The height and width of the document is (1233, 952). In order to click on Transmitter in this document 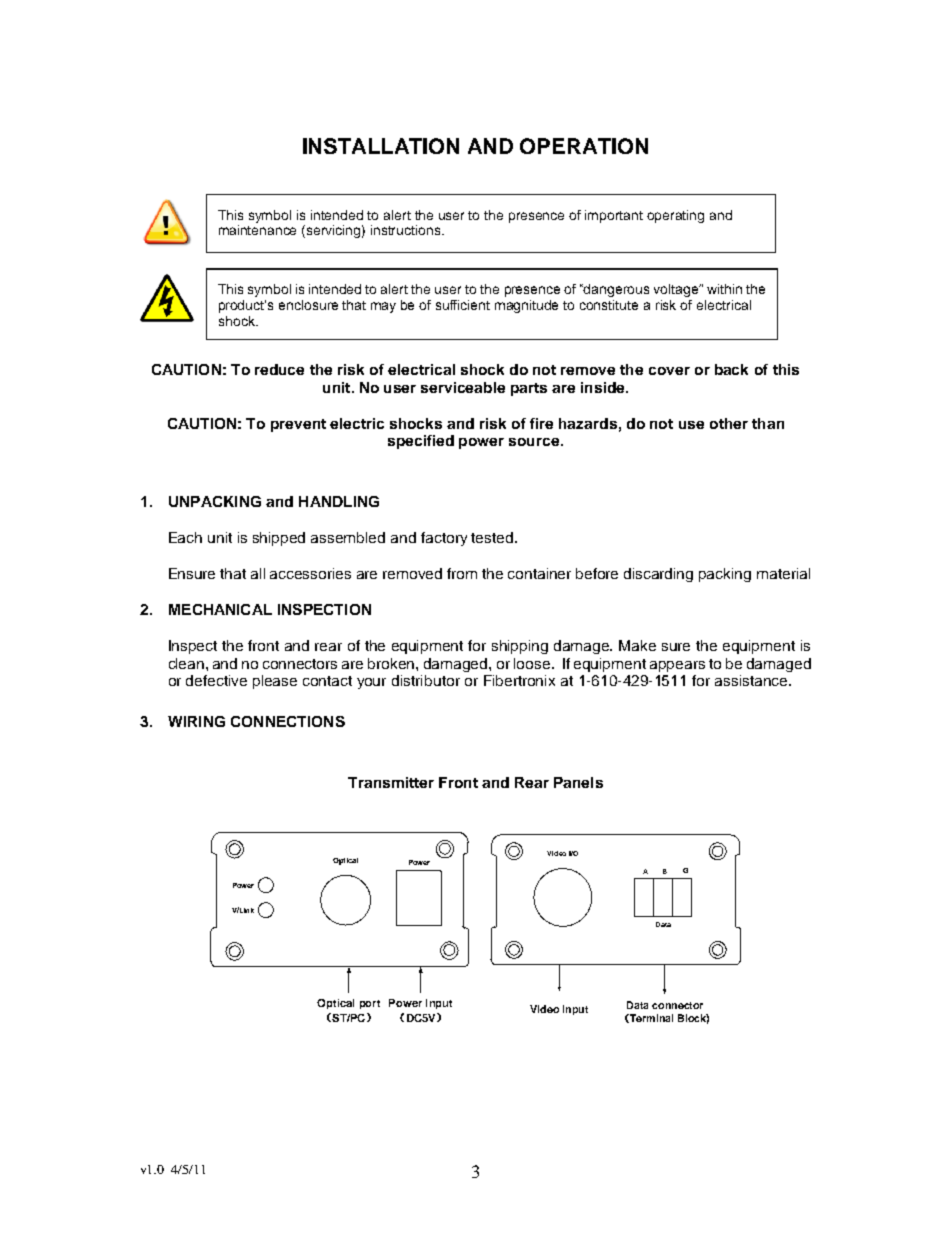, I will do `click(391, 782)`.
